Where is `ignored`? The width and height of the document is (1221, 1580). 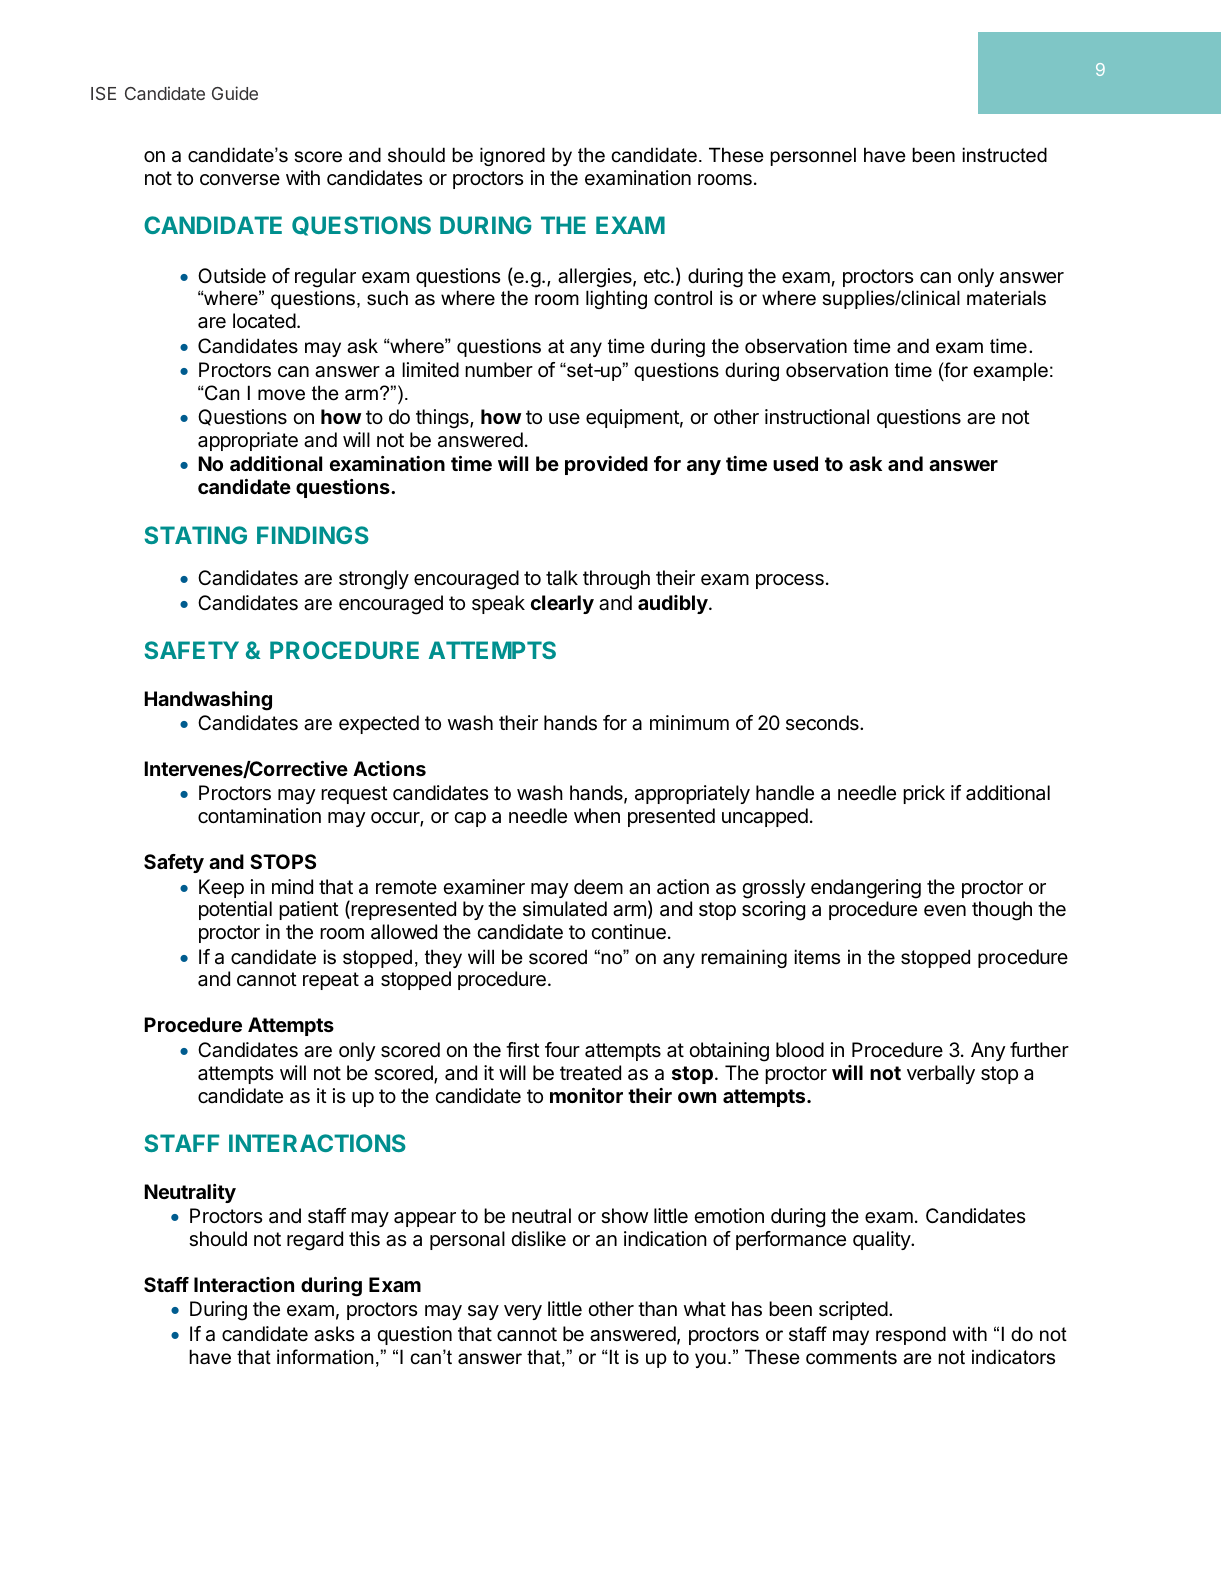
ignored is located at coordinates (512, 156).
